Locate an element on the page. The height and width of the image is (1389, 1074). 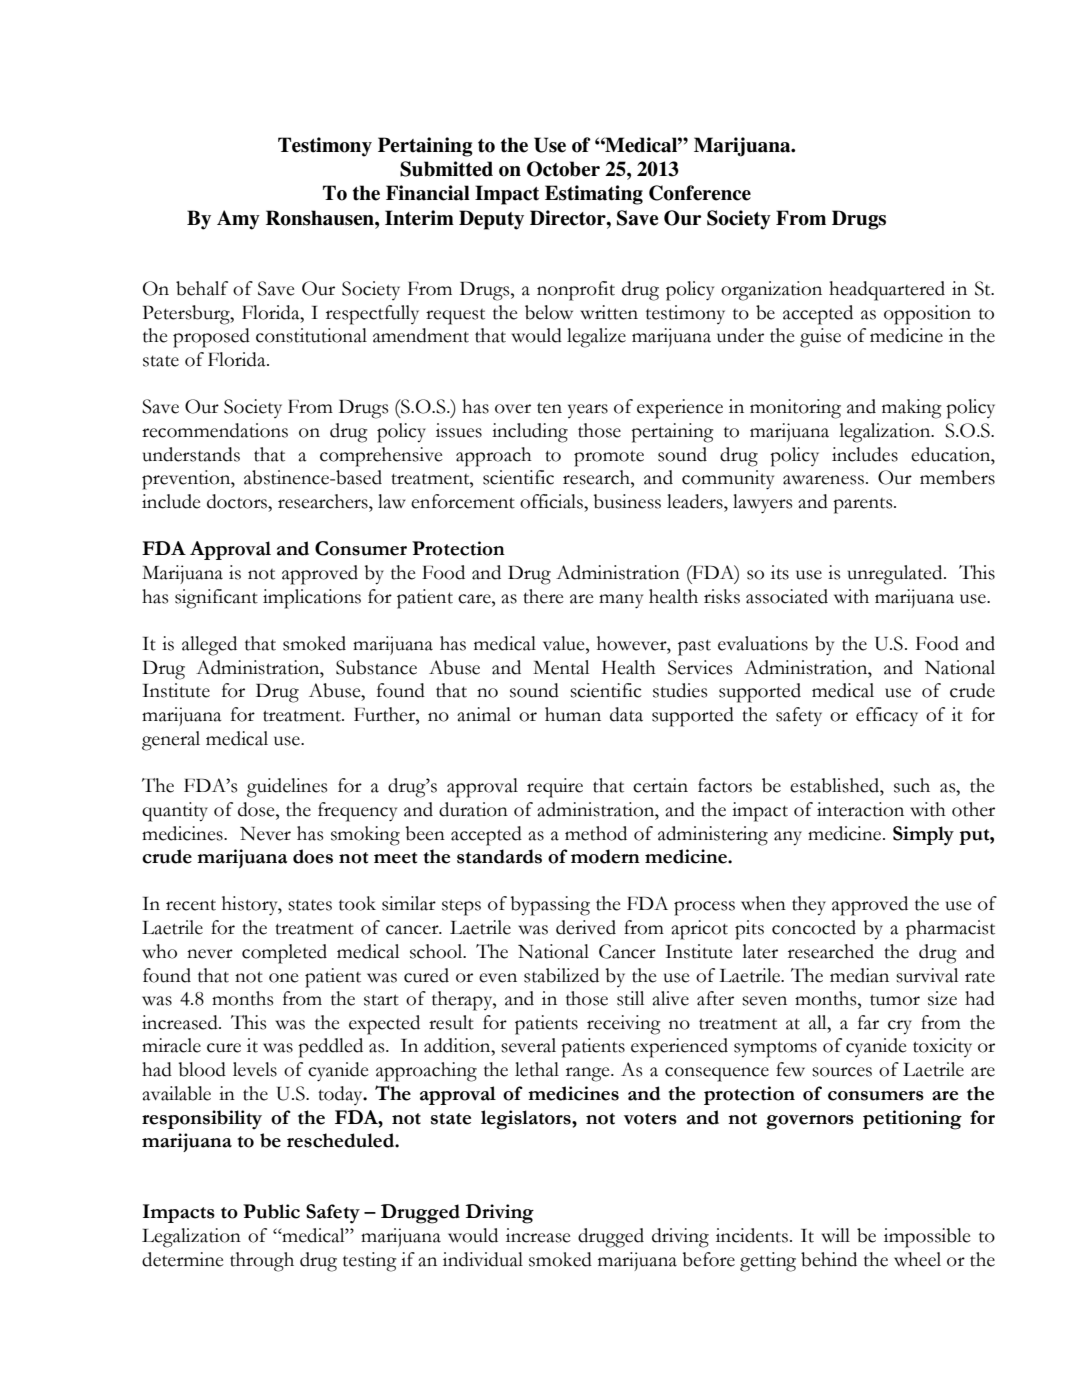
individual is located at coordinates (483, 1259).
